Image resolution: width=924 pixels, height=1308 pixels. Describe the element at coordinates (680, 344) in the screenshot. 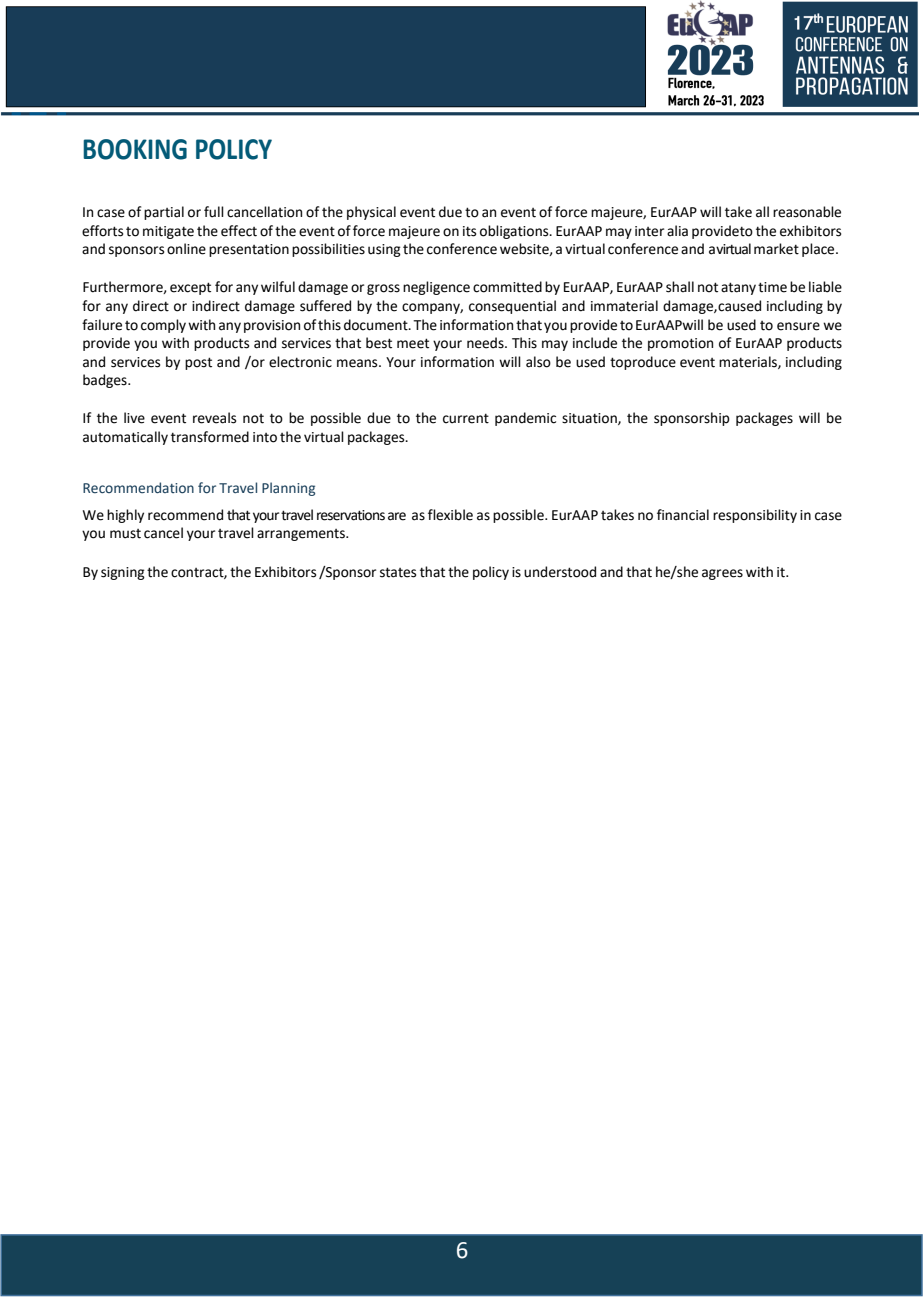

I see `promotion` at that location.
